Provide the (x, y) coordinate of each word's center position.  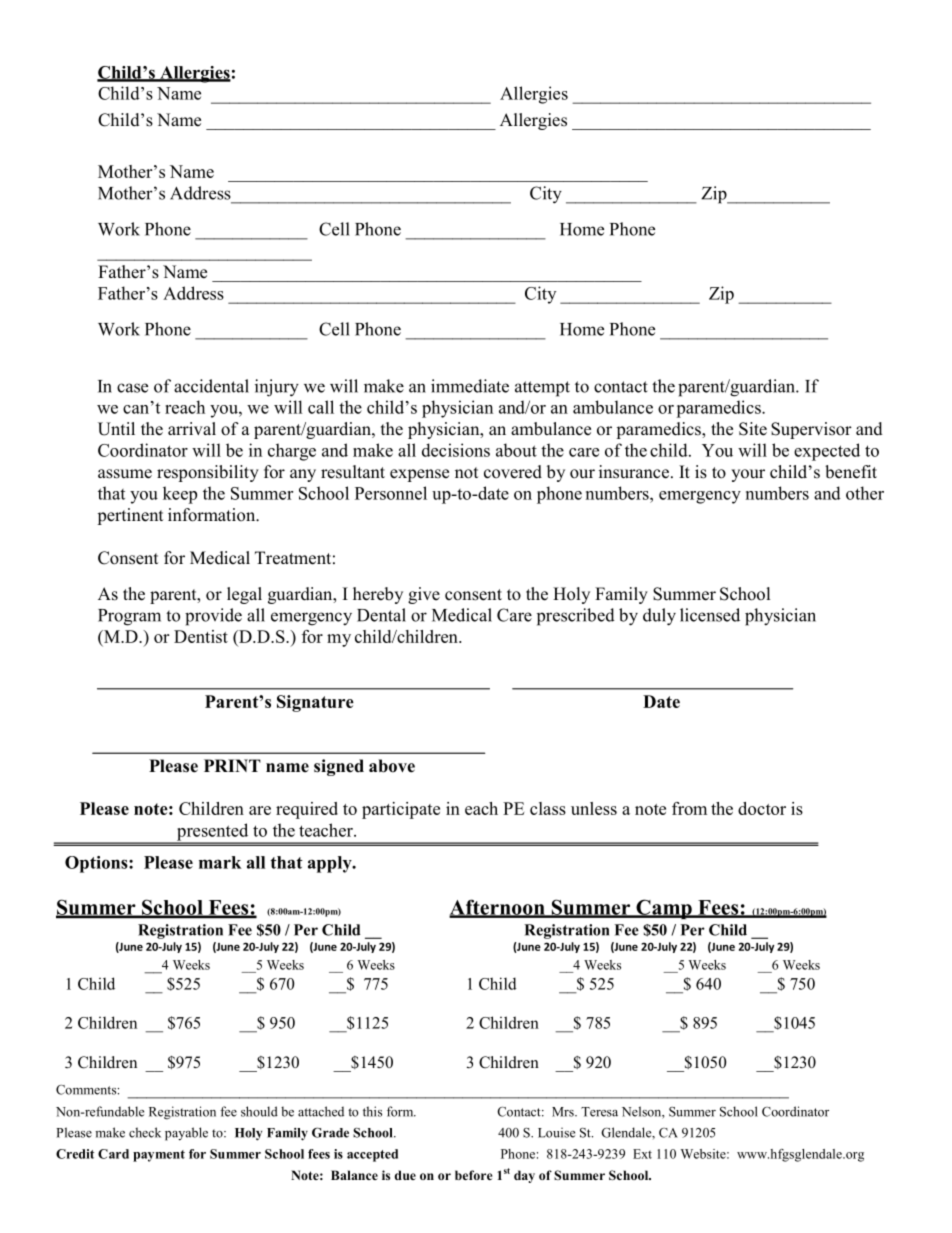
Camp (664, 909)
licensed (710, 615)
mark (220, 862)
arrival (192, 428)
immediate (470, 386)
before (473, 1175)
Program (129, 617)
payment (159, 1156)
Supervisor (811, 430)
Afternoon (498, 908)
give (424, 595)
